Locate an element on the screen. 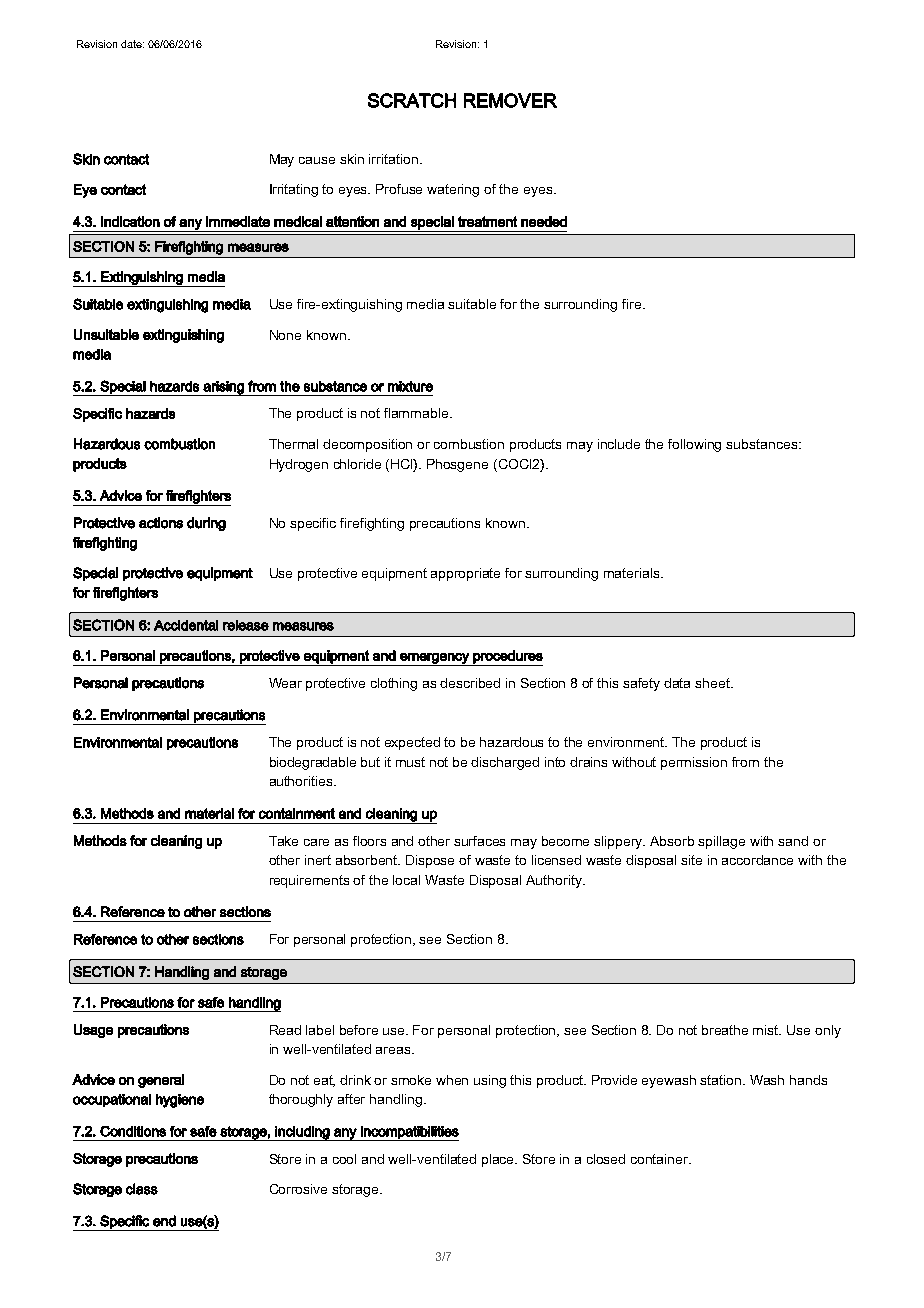  requirements is located at coordinates (309, 881).
